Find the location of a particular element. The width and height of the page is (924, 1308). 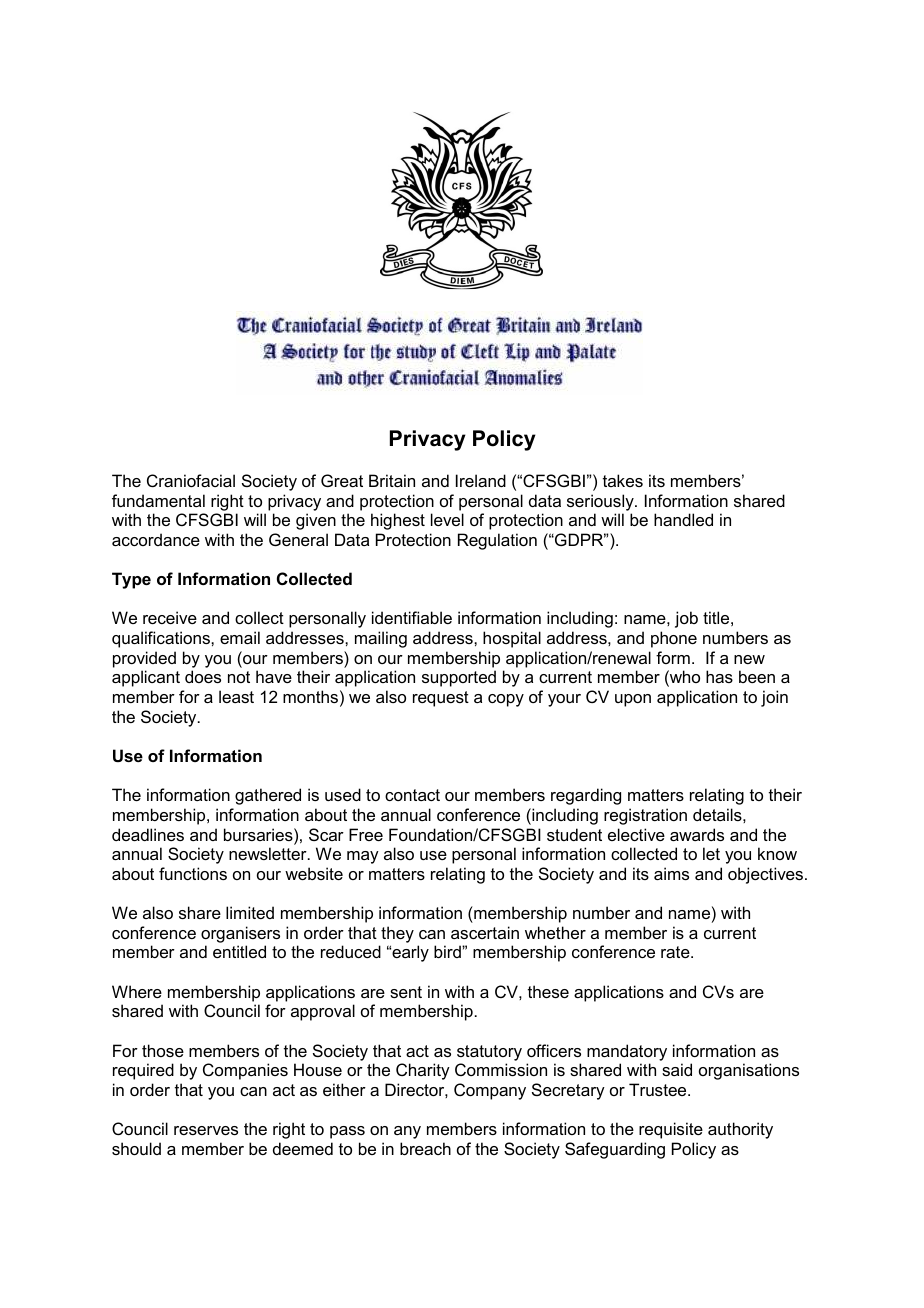

rate is located at coordinates (676, 952).
